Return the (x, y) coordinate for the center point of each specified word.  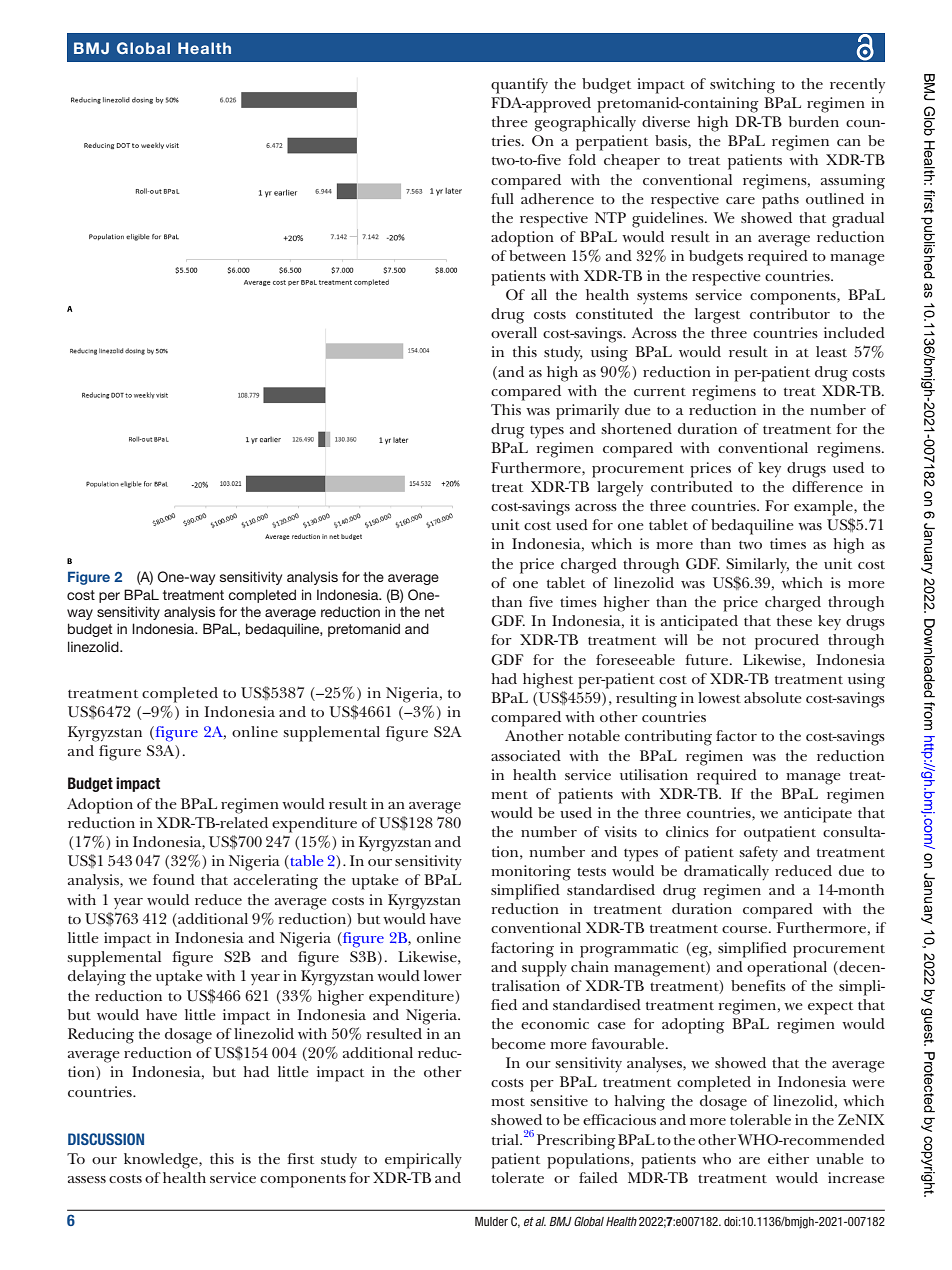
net (434, 612)
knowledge (162, 1161)
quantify (519, 86)
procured (787, 642)
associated (526, 755)
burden (814, 121)
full (502, 198)
